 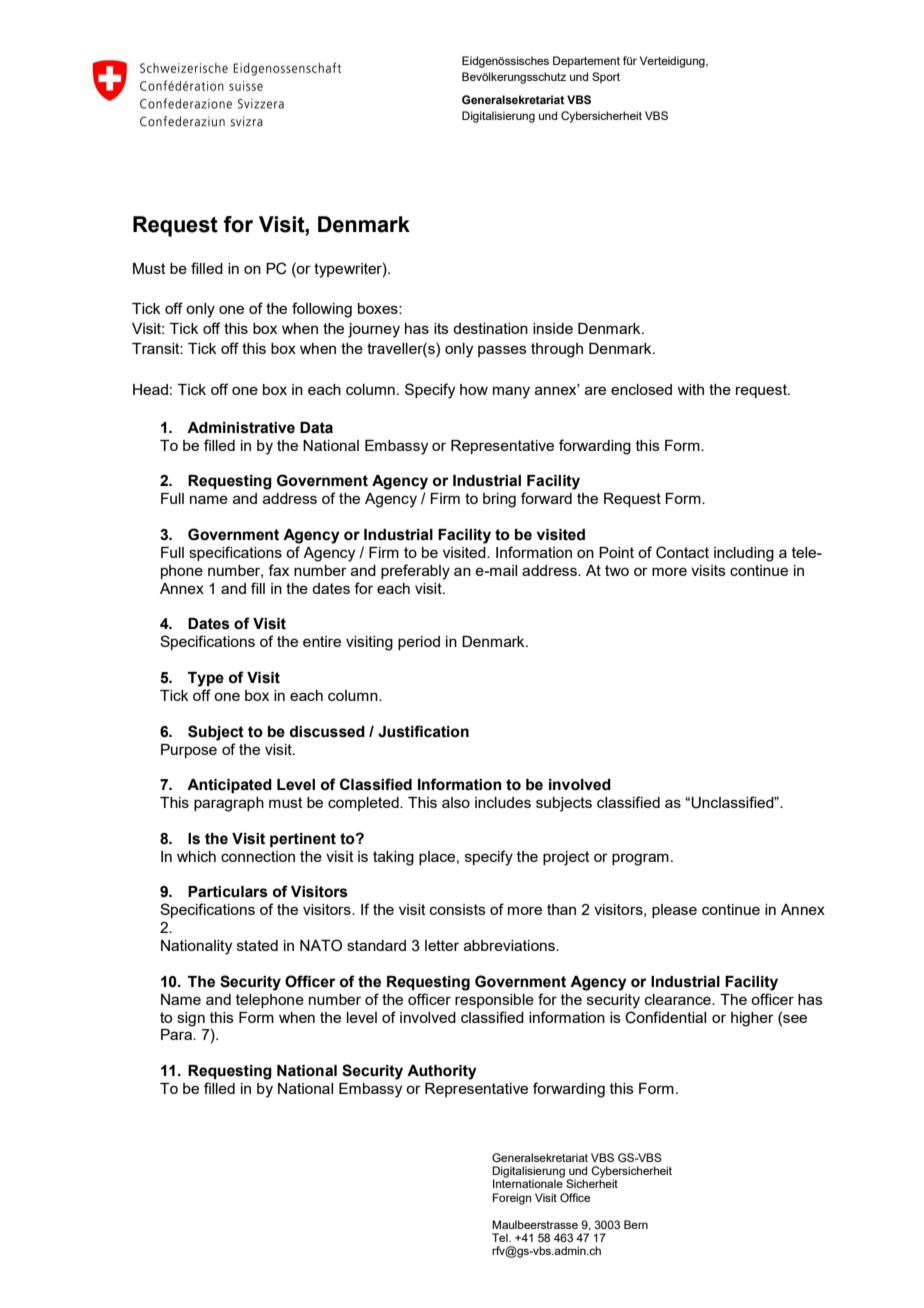 What do you see at coordinates (419, 643) in the screenshot?
I see `period` at bounding box center [419, 643].
